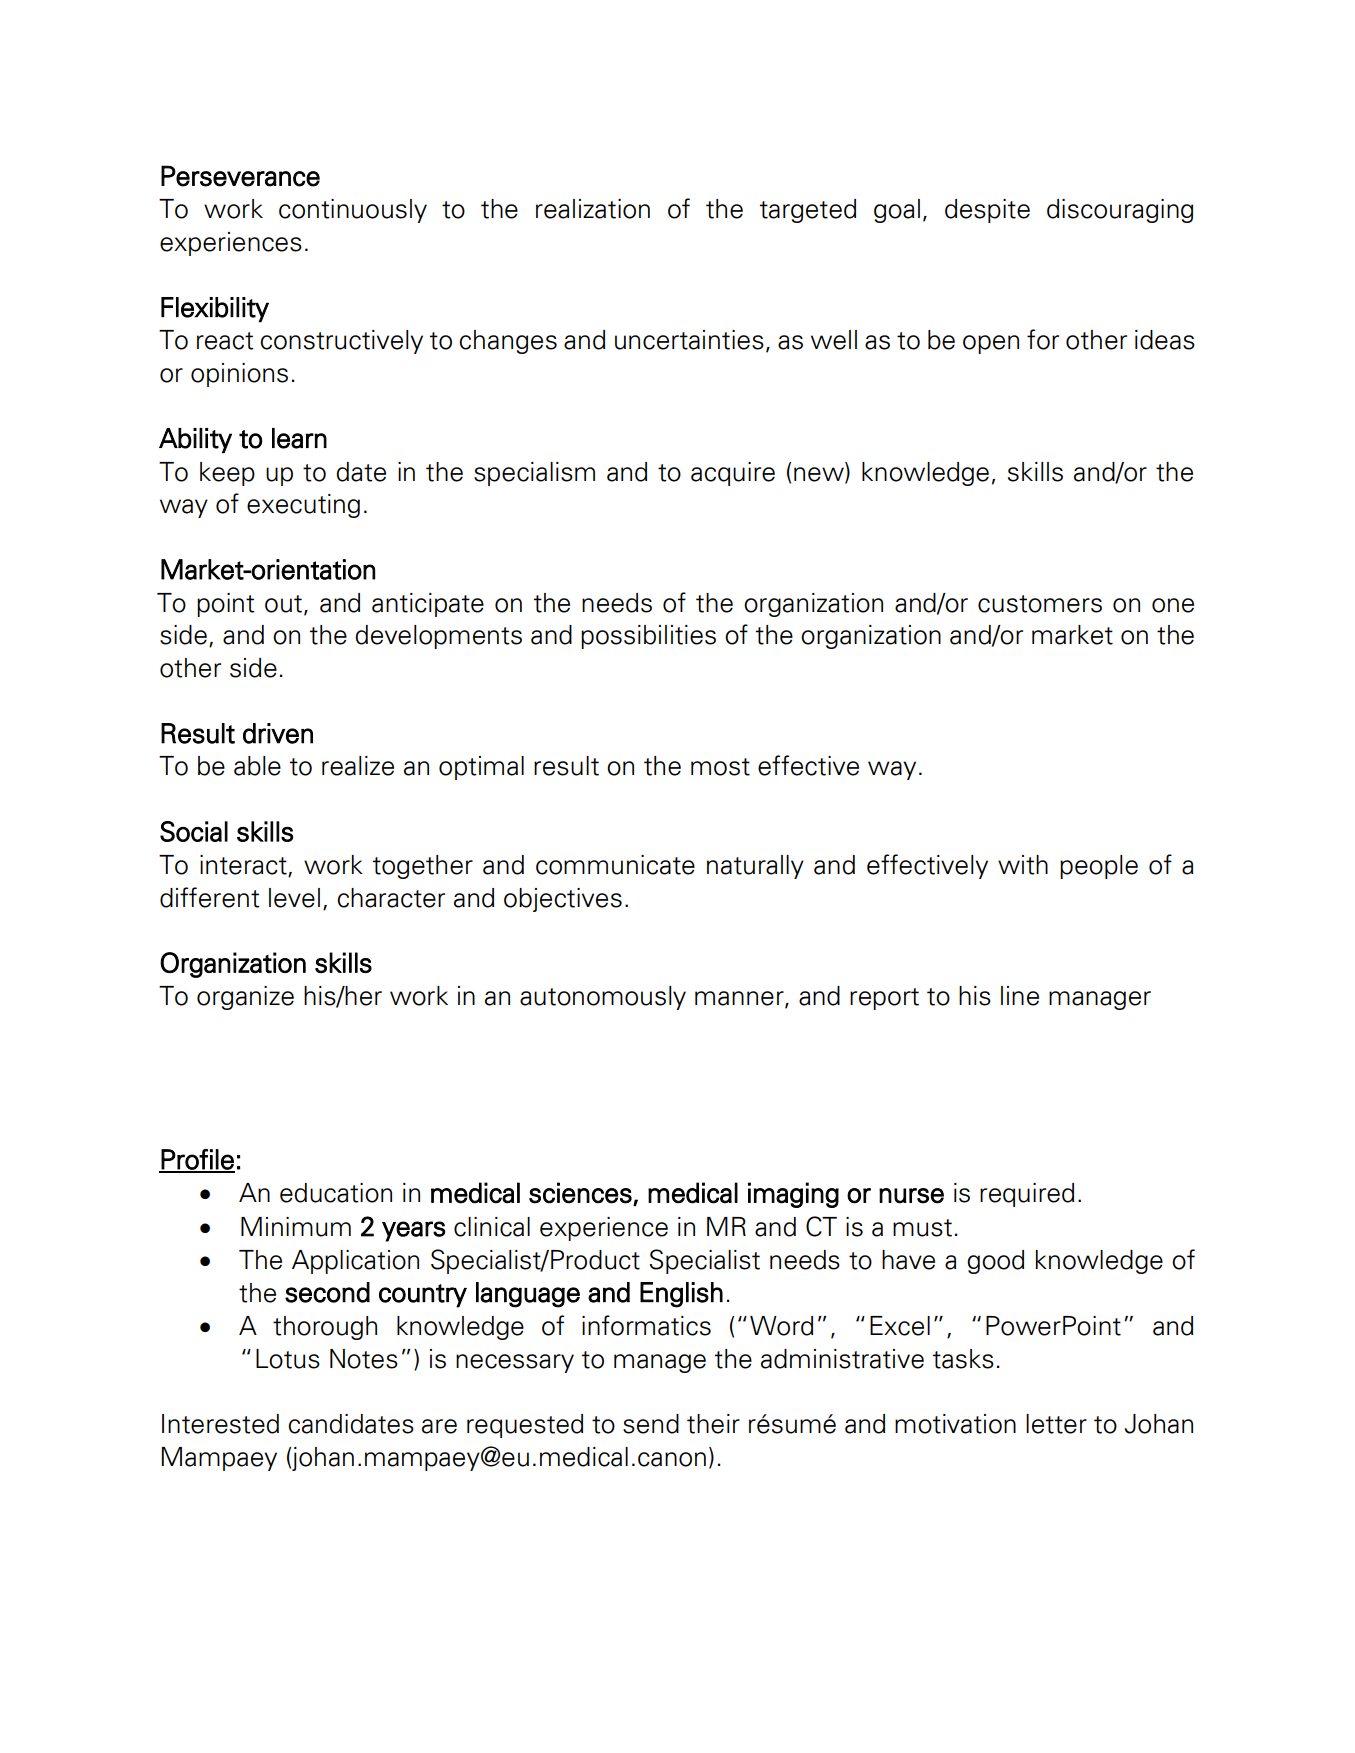 This screenshot has width=1355, height=1753. Describe the element at coordinates (603, 998) in the screenshot. I see `autonomously` at that location.
